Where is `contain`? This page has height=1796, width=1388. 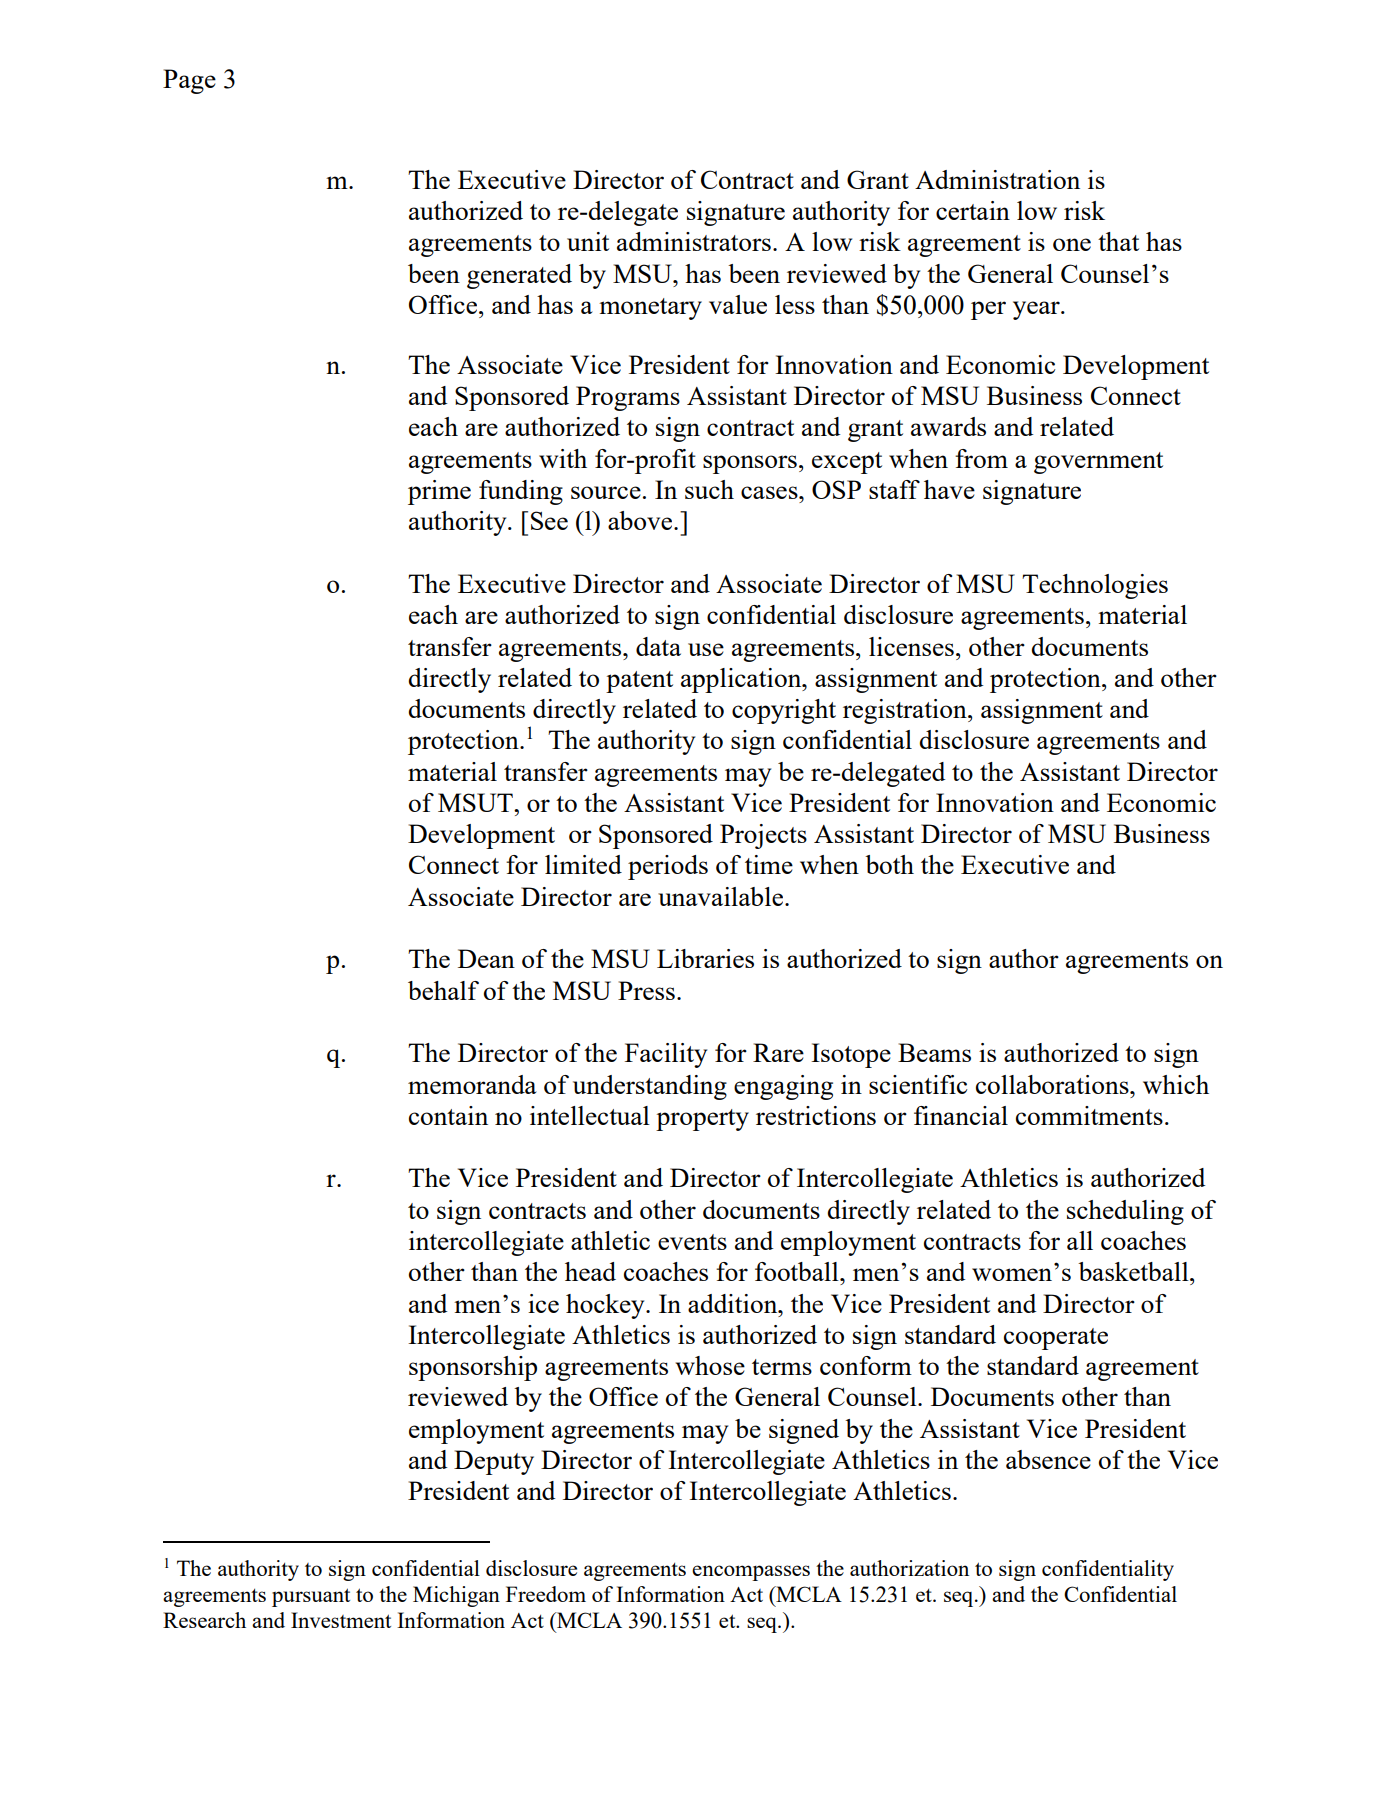 contain is located at coordinates (448, 1115).
